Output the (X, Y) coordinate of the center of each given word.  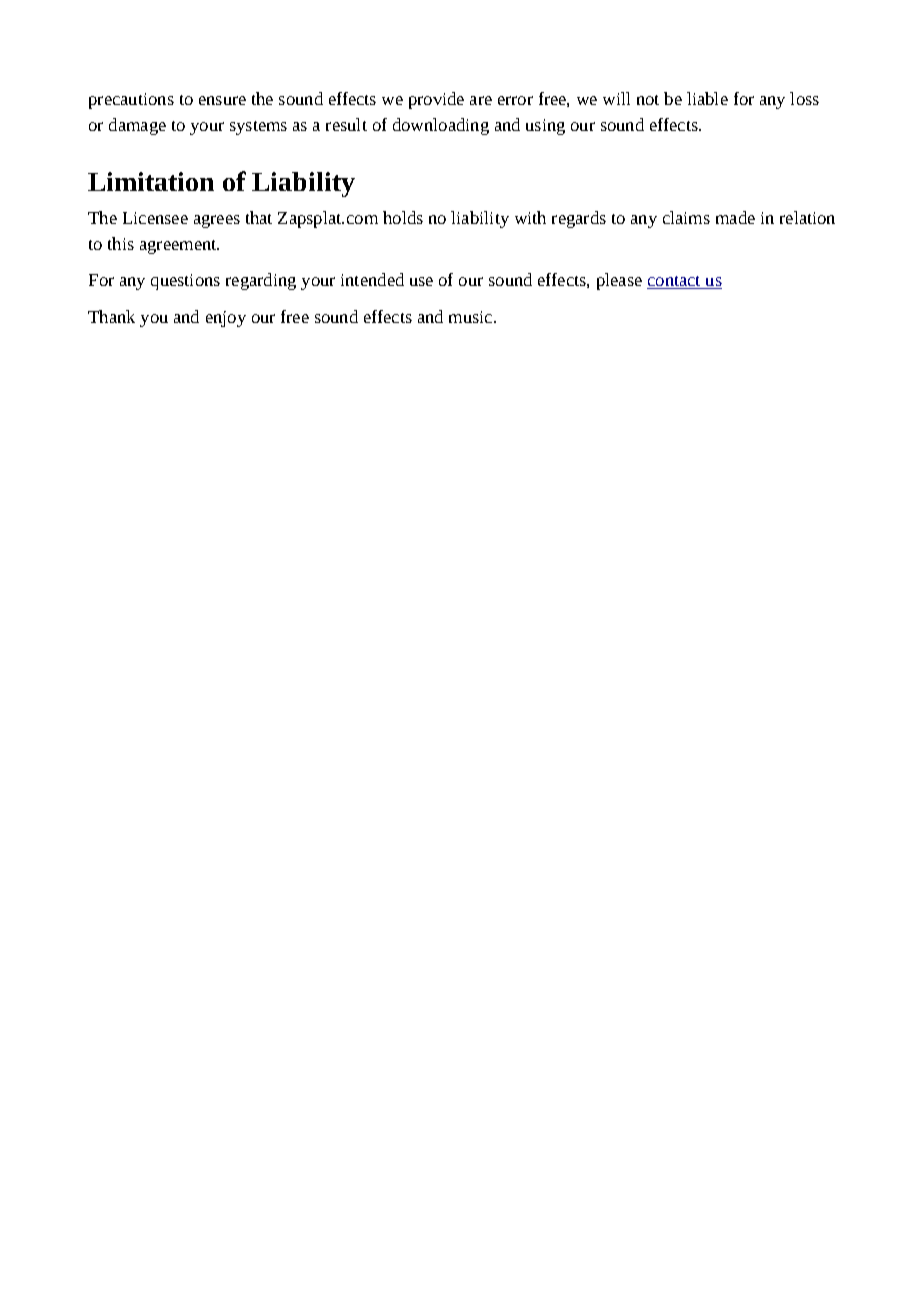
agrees (217, 221)
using (545, 127)
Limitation (151, 181)
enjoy (226, 319)
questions (185, 282)
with (530, 217)
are (481, 100)
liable (707, 98)
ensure (222, 100)
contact (675, 282)
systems (258, 128)
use (421, 281)
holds (403, 217)
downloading (441, 126)
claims (686, 217)
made (735, 217)
